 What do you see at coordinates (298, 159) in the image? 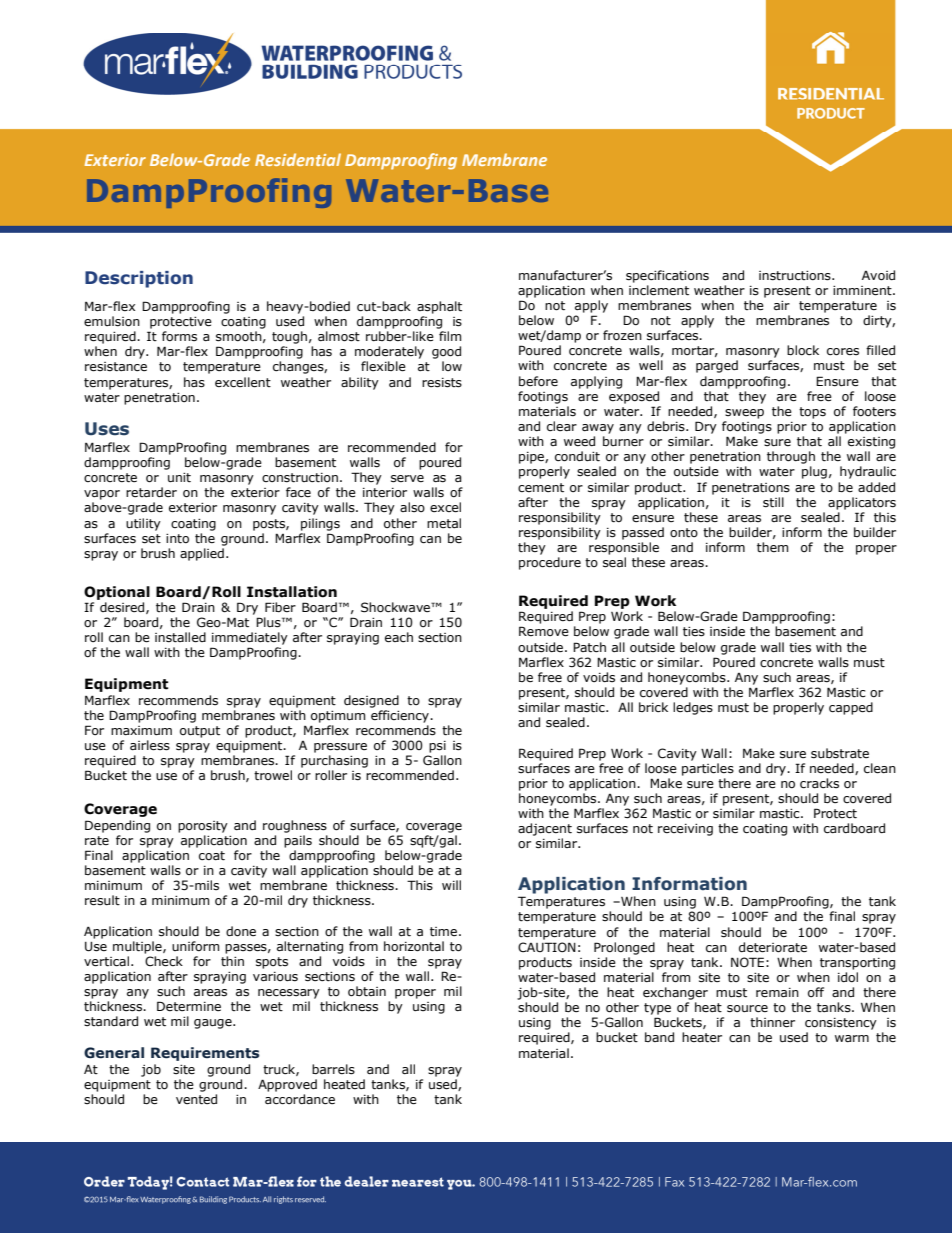
I see `Residential` at bounding box center [298, 159].
